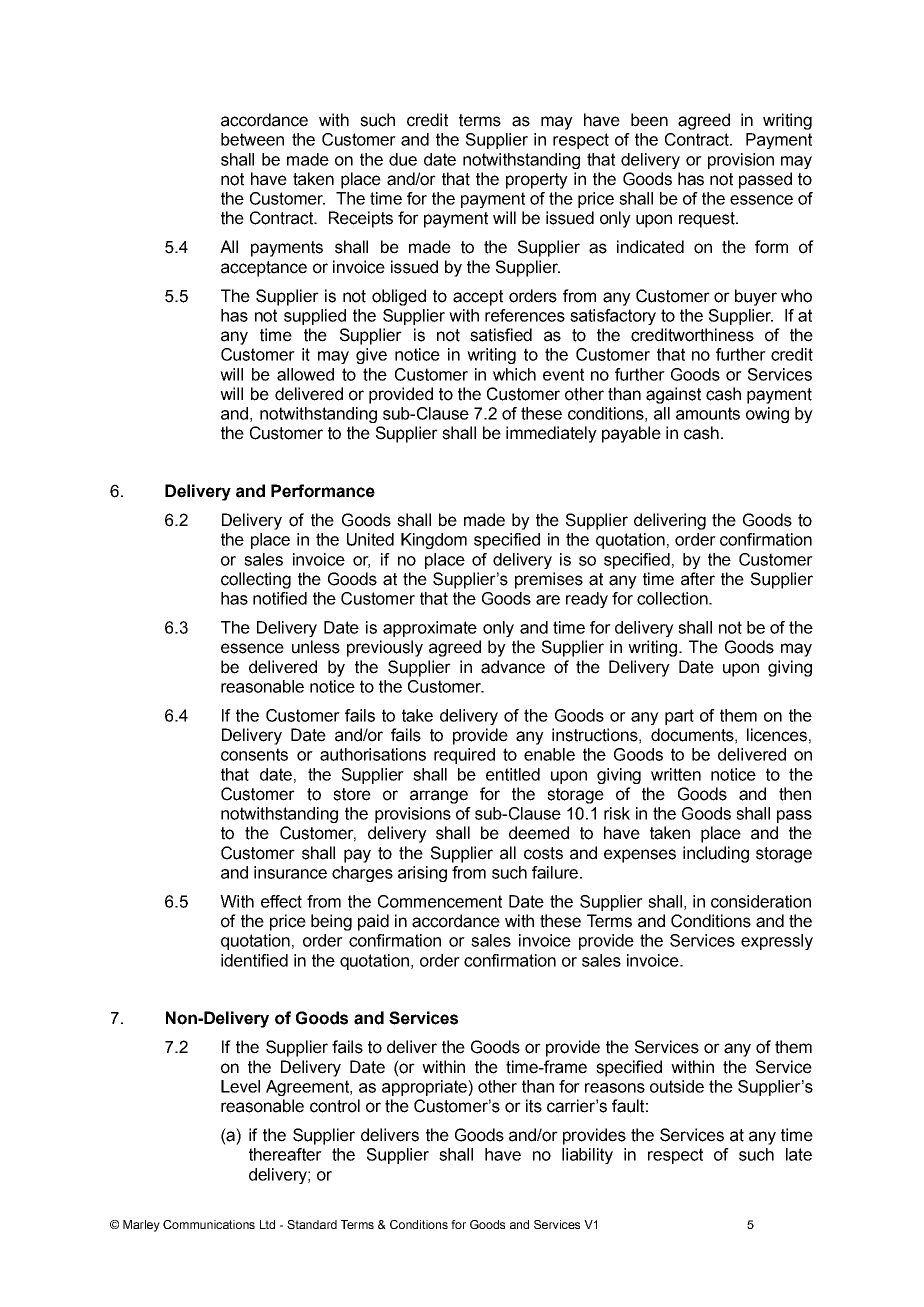 This screenshot has height=1307, width=924. I want to click on required, so click(464, 756).
